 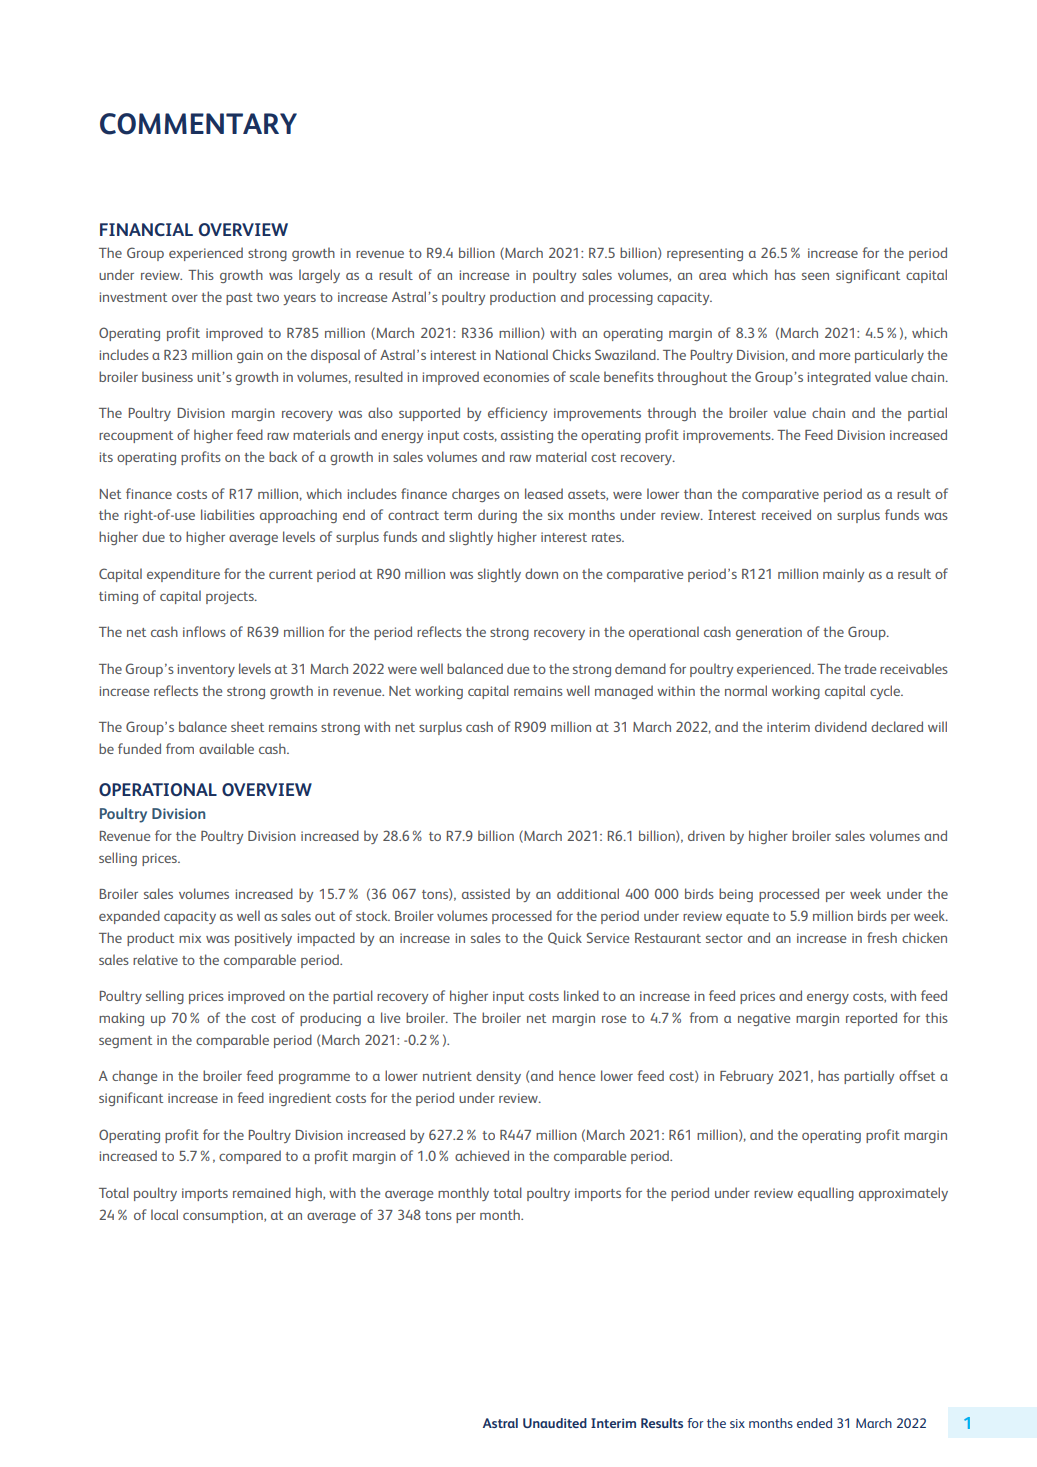 I want to click on dividend, so click(x=841, y=726).
